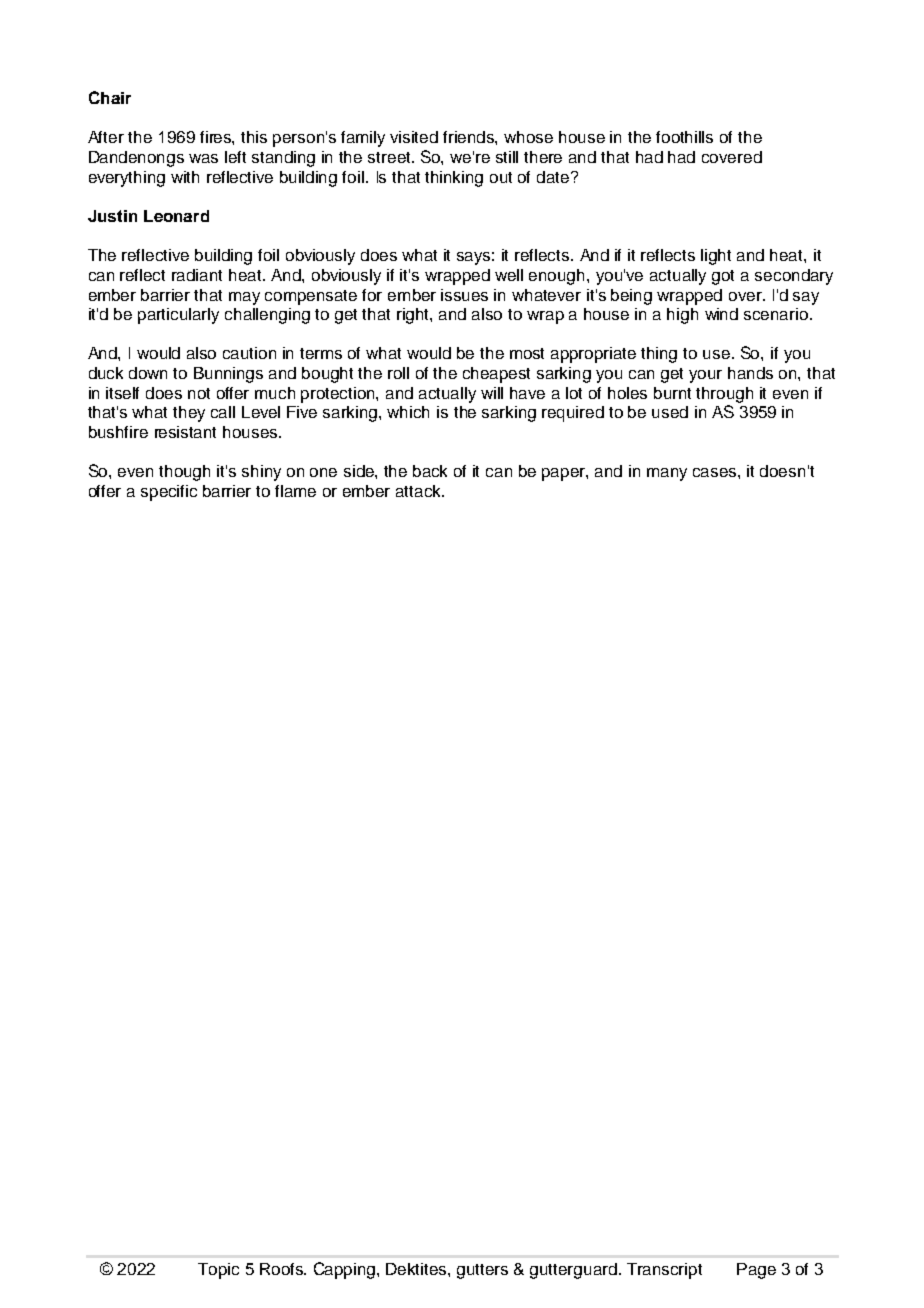 The width and height of the screenshot is (924, 1308). I want to click on gutters, so click(482, 1271).
